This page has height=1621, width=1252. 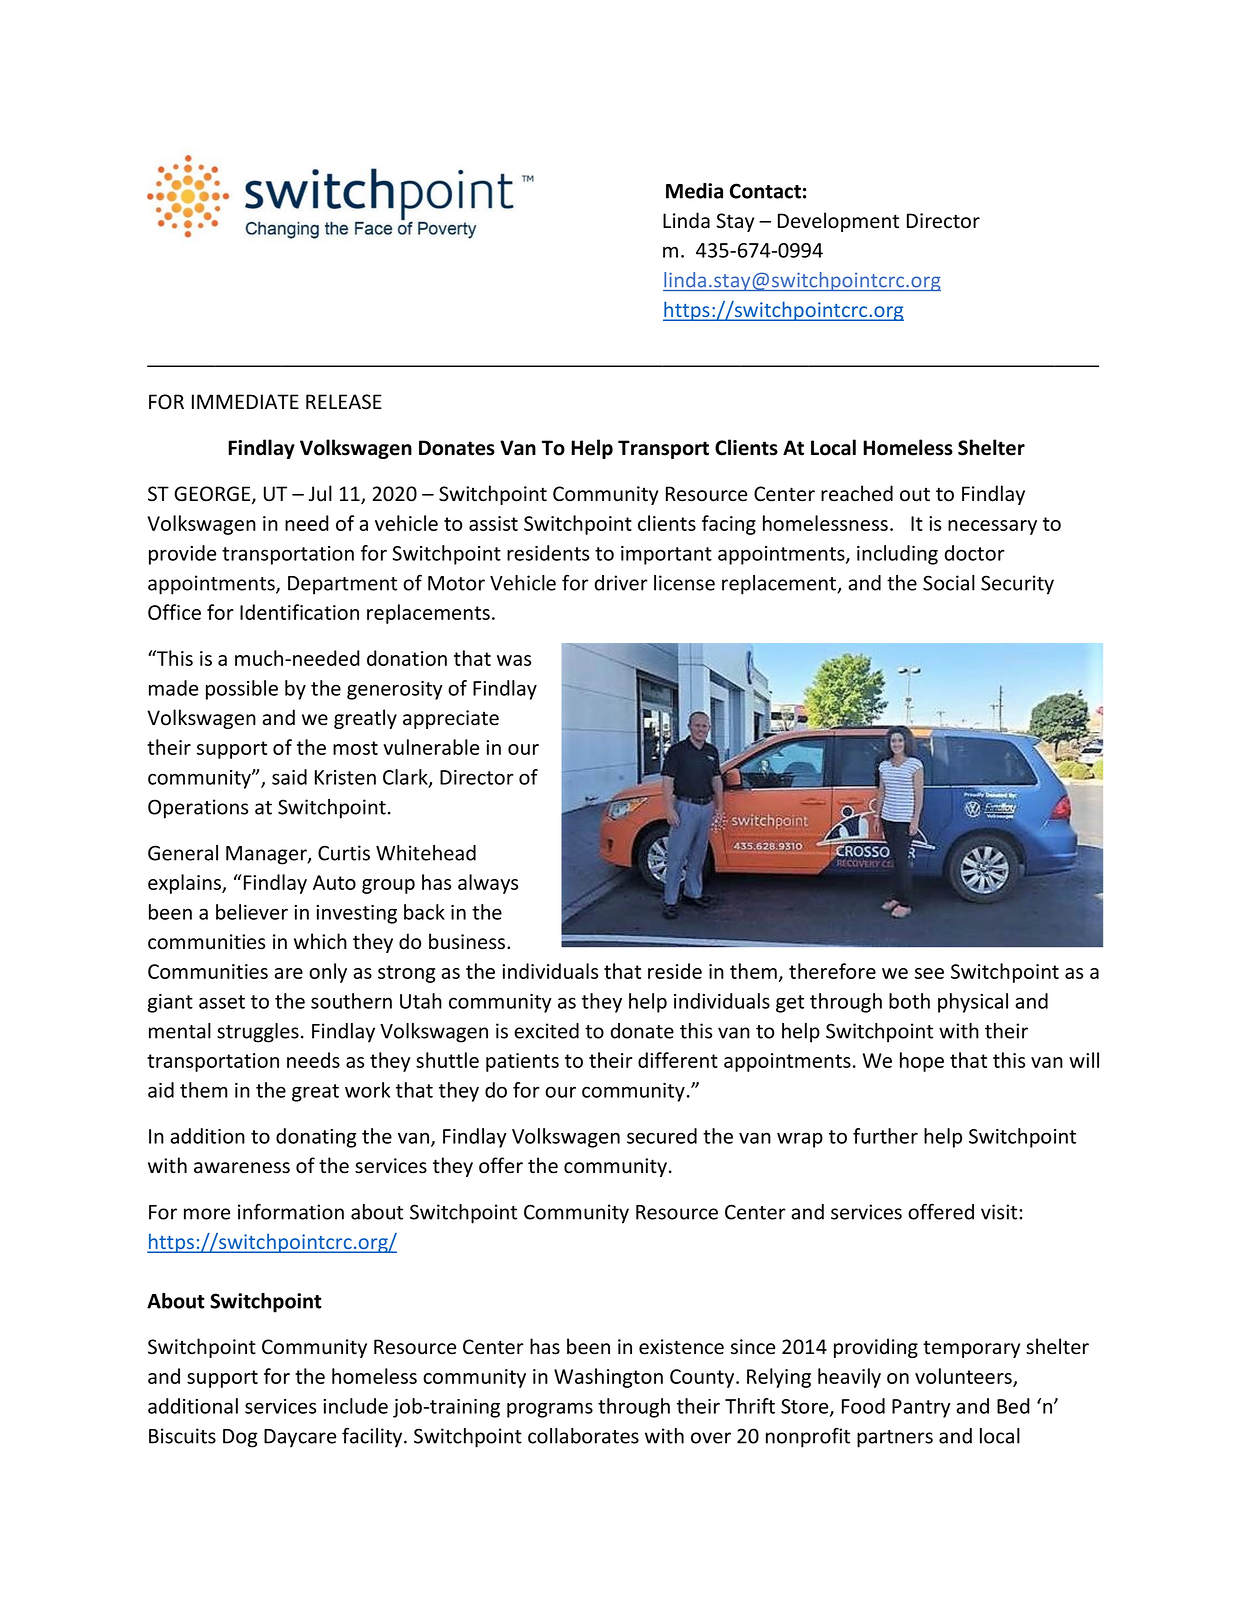 I want to click on RELEASE, so click(x=344, y=402).
